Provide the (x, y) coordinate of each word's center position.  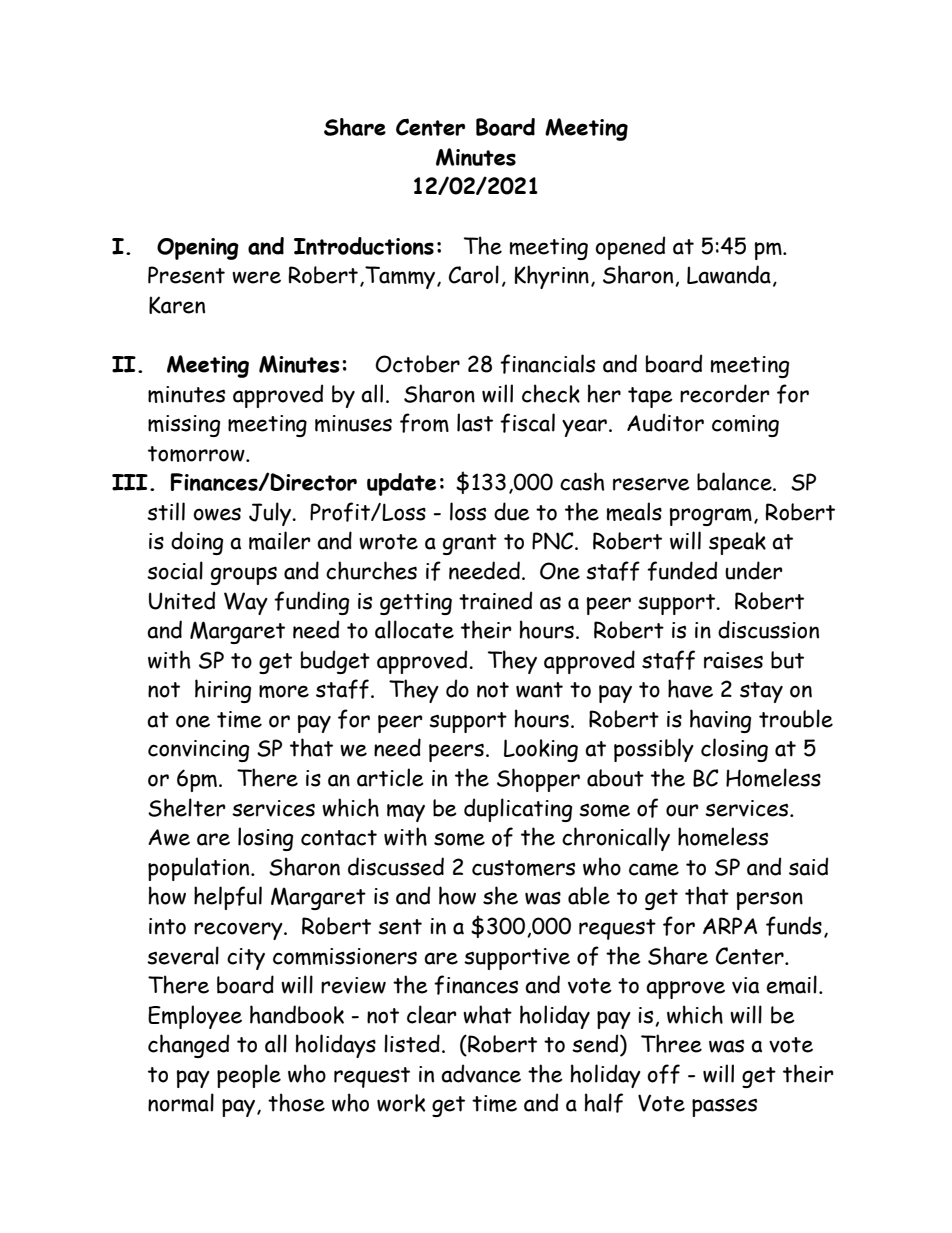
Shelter (187, 807)
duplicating (518, 810)
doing (197, 543)
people (249, 1076)
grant (470, 544)
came (654, 869)
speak (737, 543)
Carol (474, 274)
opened (630, 248)
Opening (198, 249)
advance (481, 1073)
